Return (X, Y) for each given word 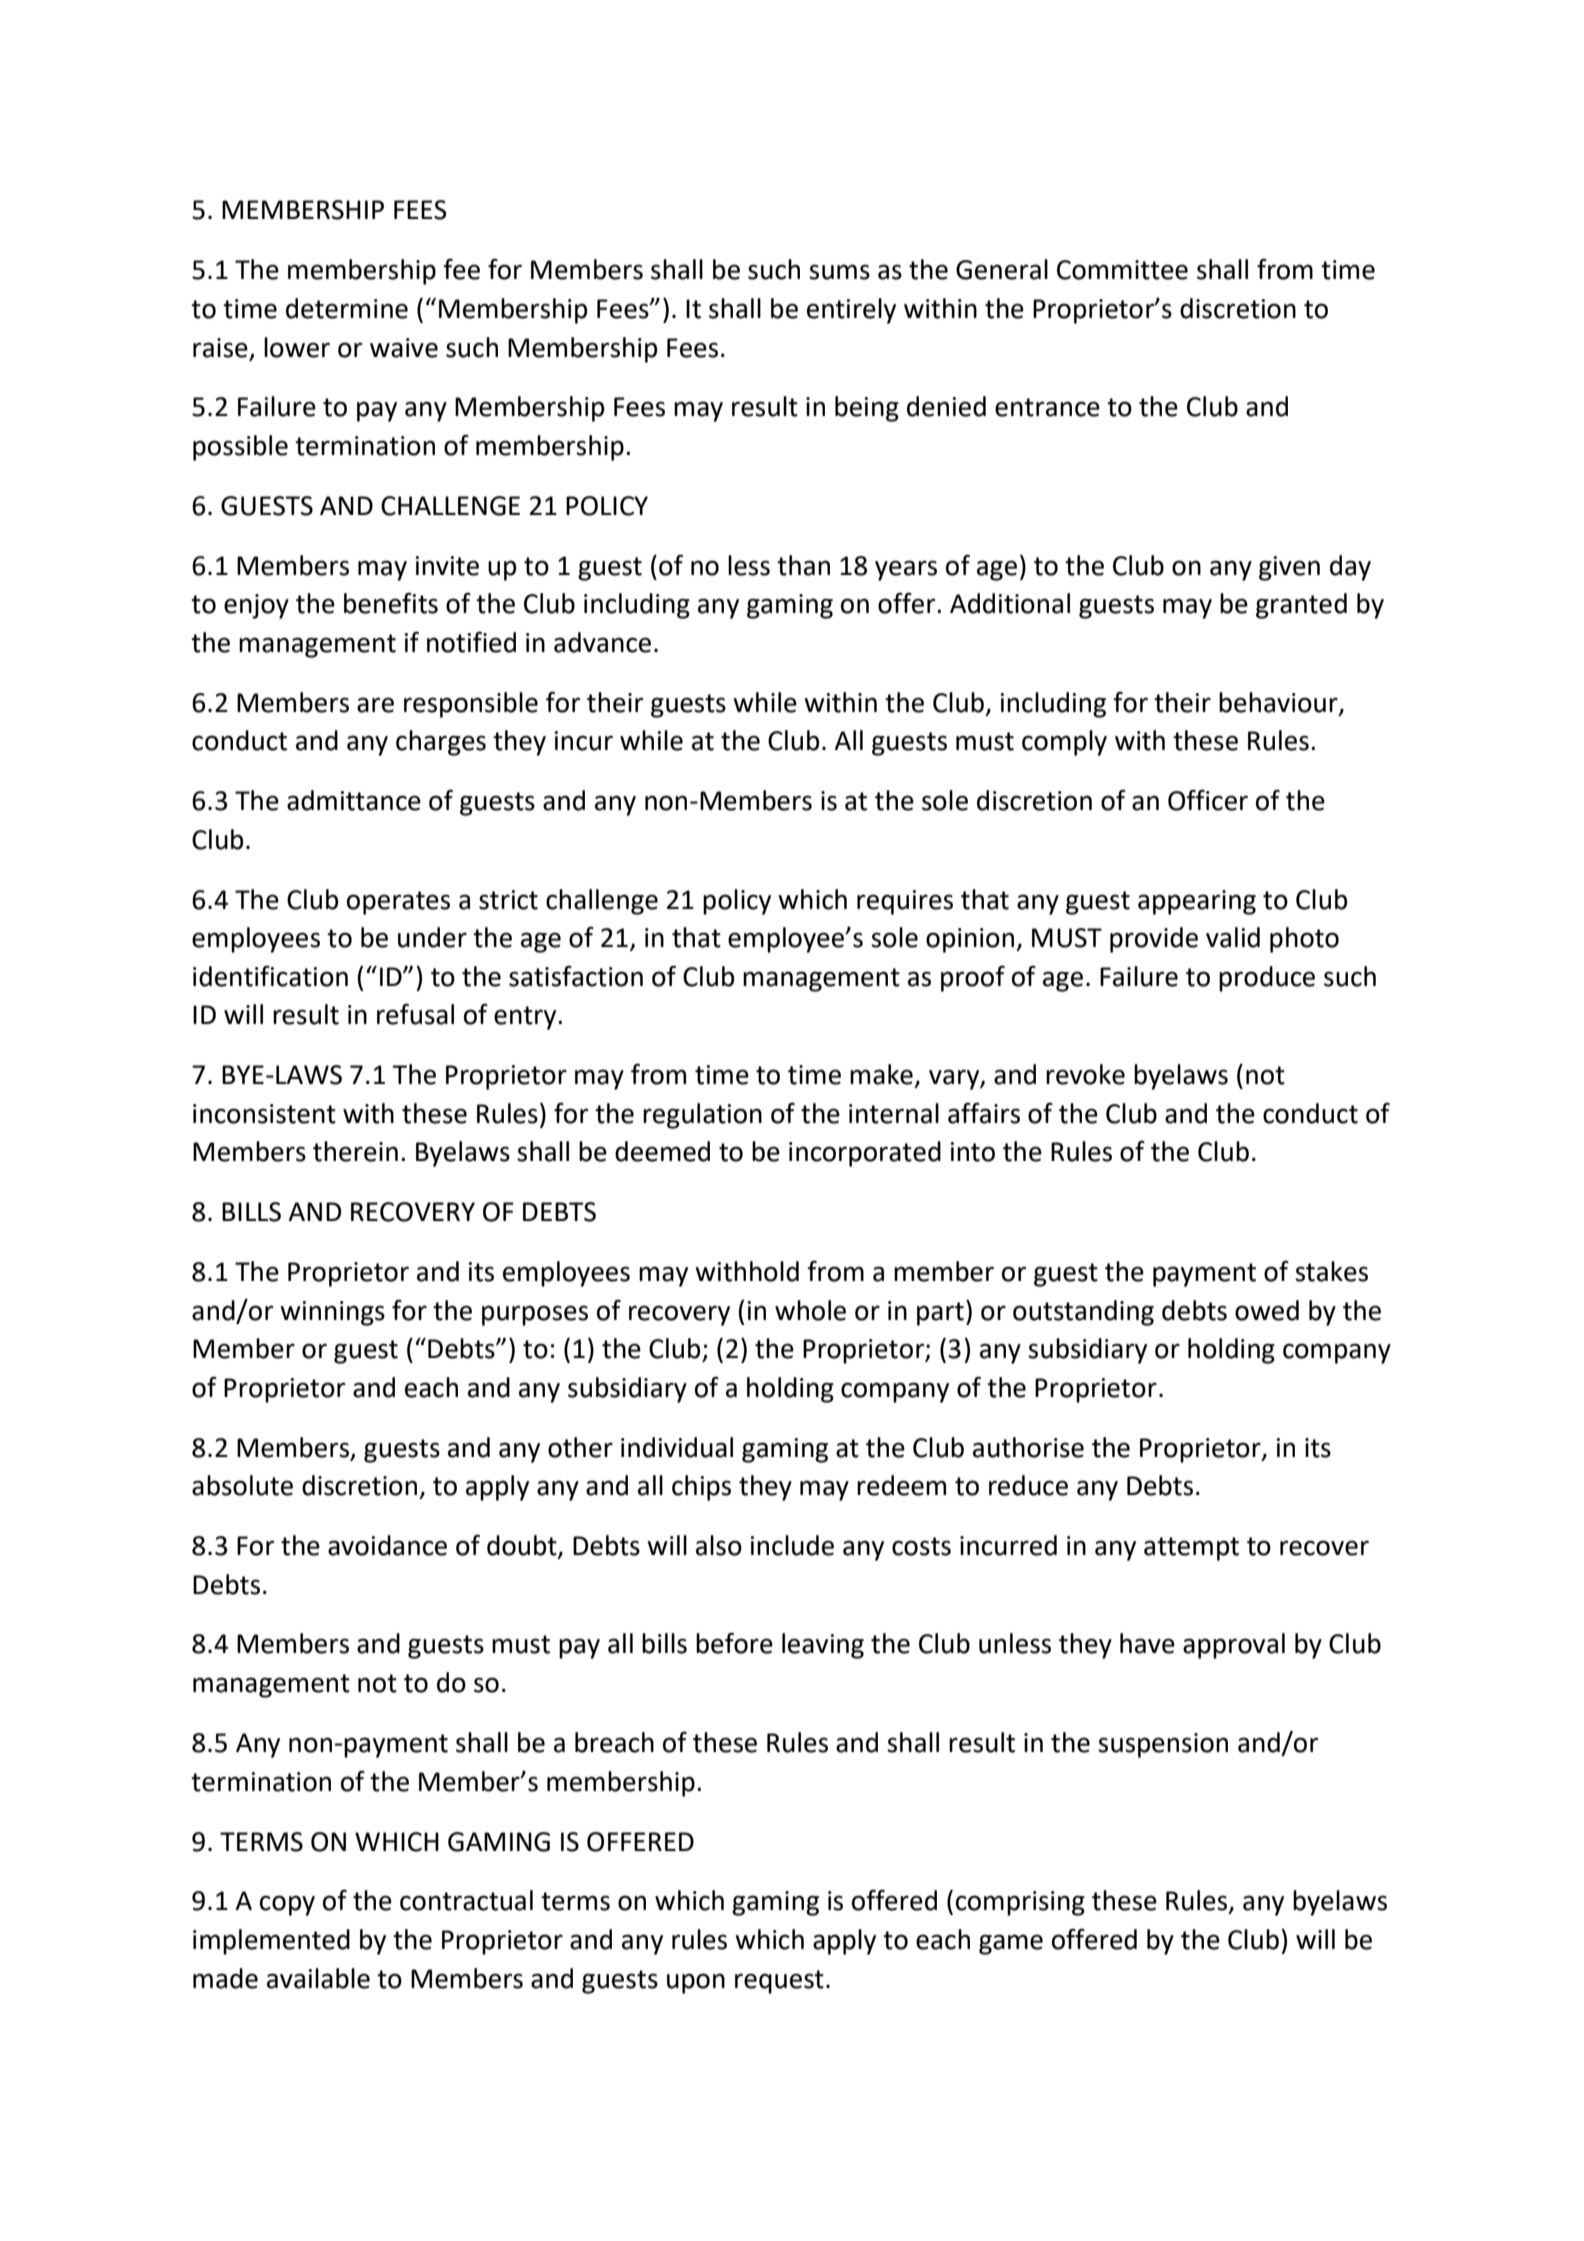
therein (355, 1151)
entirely (851, 311)
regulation (702, 1116)
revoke (1085, 1074)
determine (347, 308)
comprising (1020, 1903)
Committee (1122, 270)
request (779, 1982)
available (318, 1978)
